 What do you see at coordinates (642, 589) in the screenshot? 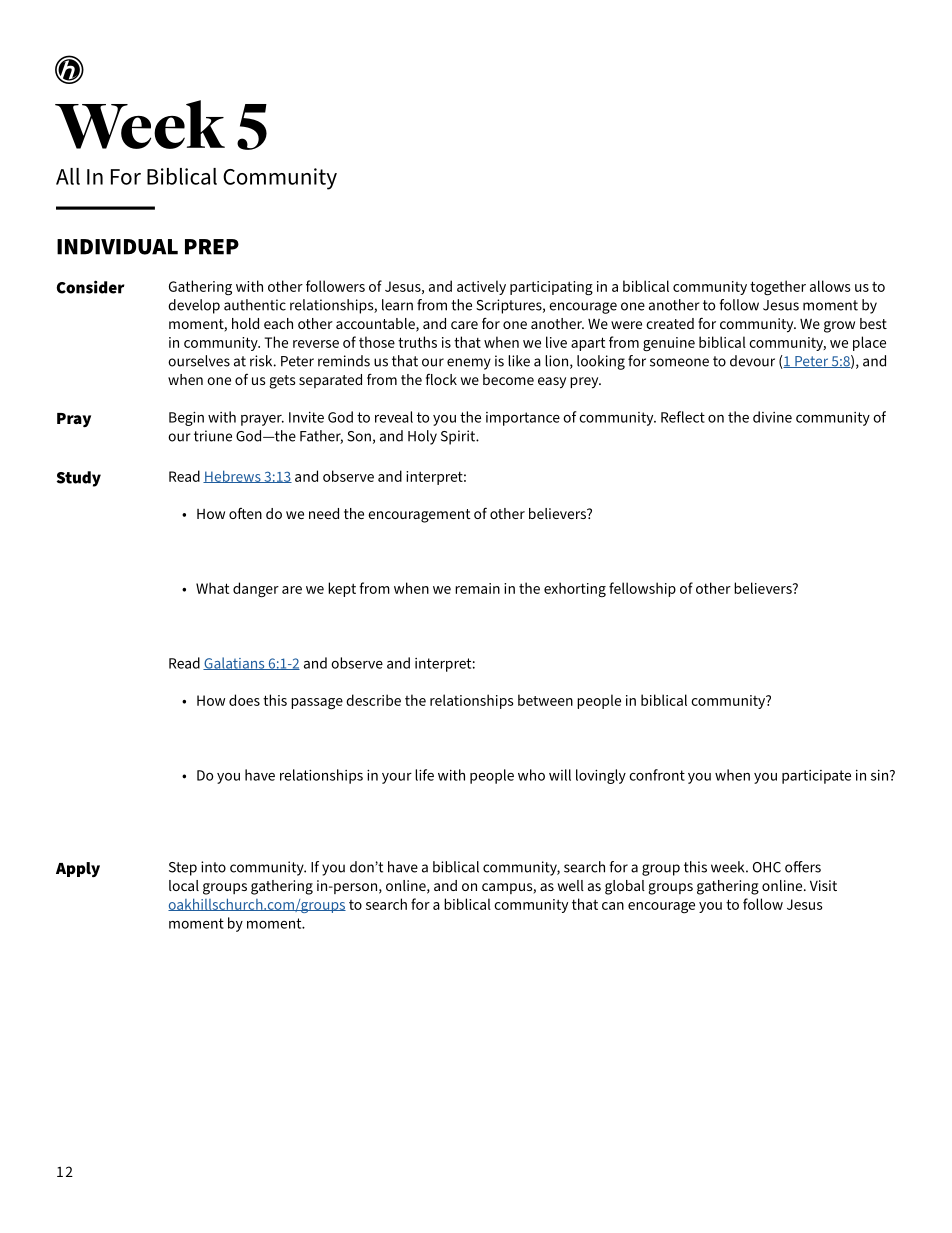
I see `fellowship` at bounding box center [642, 589].
